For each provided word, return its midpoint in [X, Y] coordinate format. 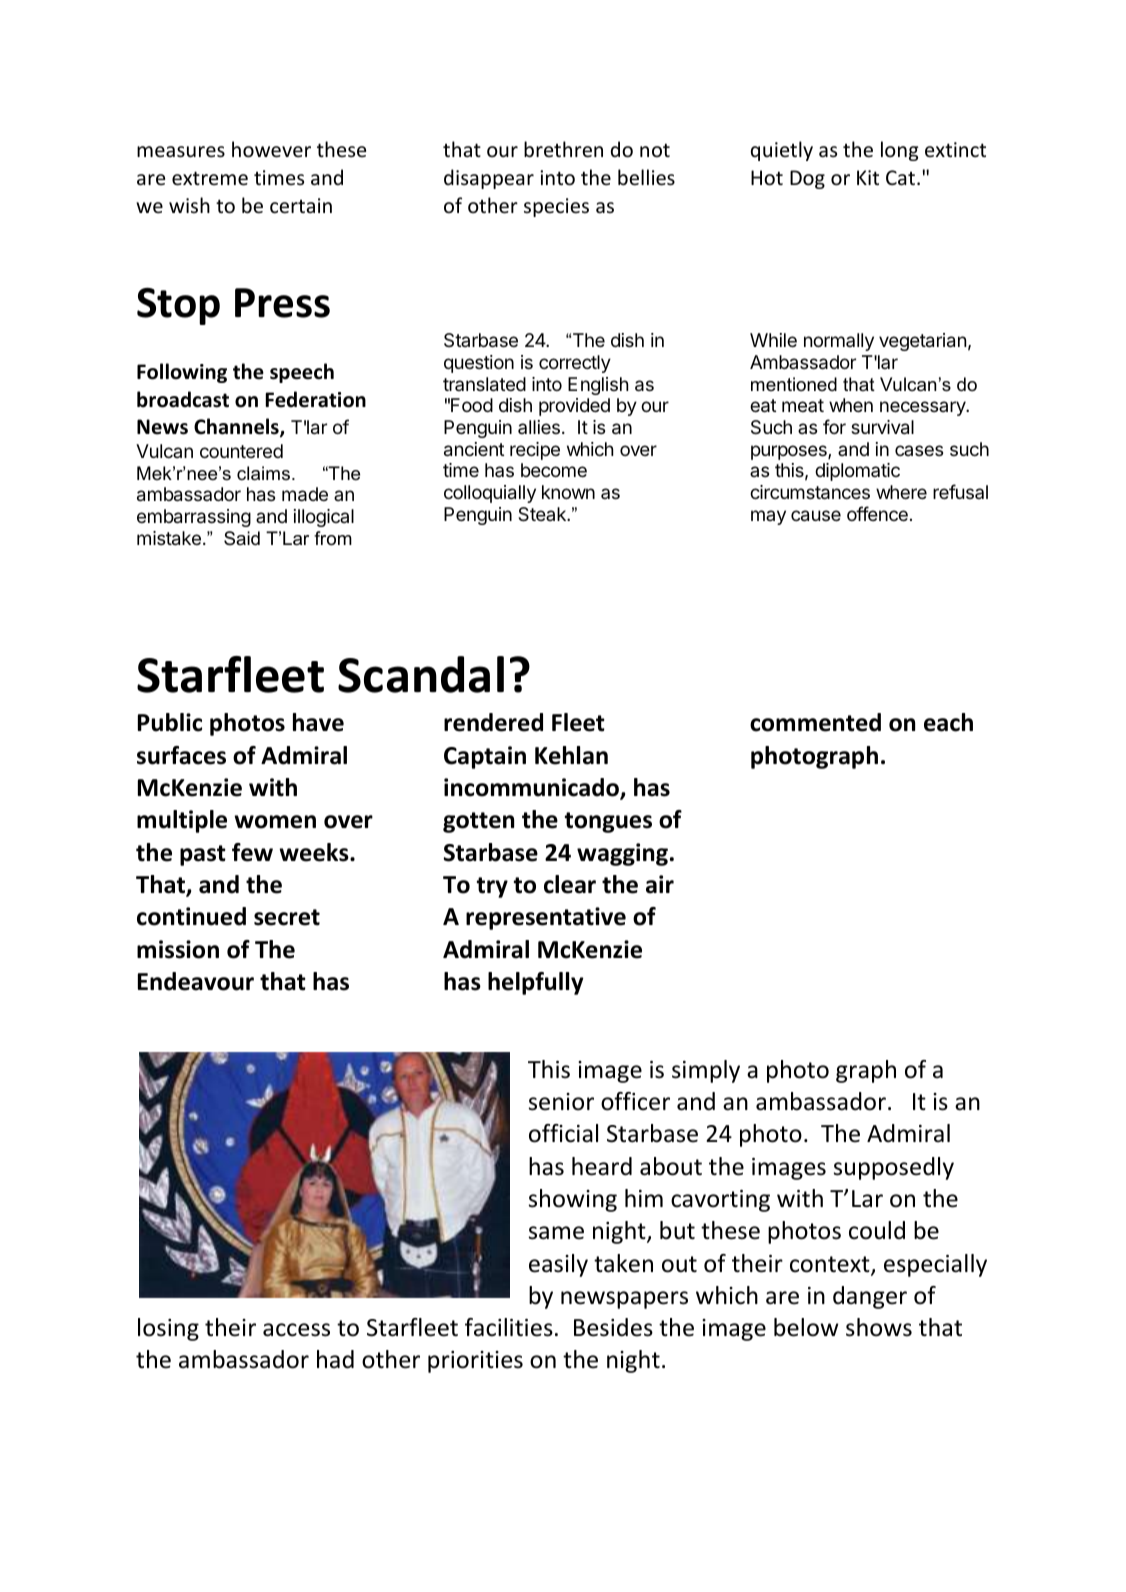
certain [301, 206]
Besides [613, 1327]
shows [879, 1327]
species [556, 207]
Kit [868, 177]
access [296, 1330]
